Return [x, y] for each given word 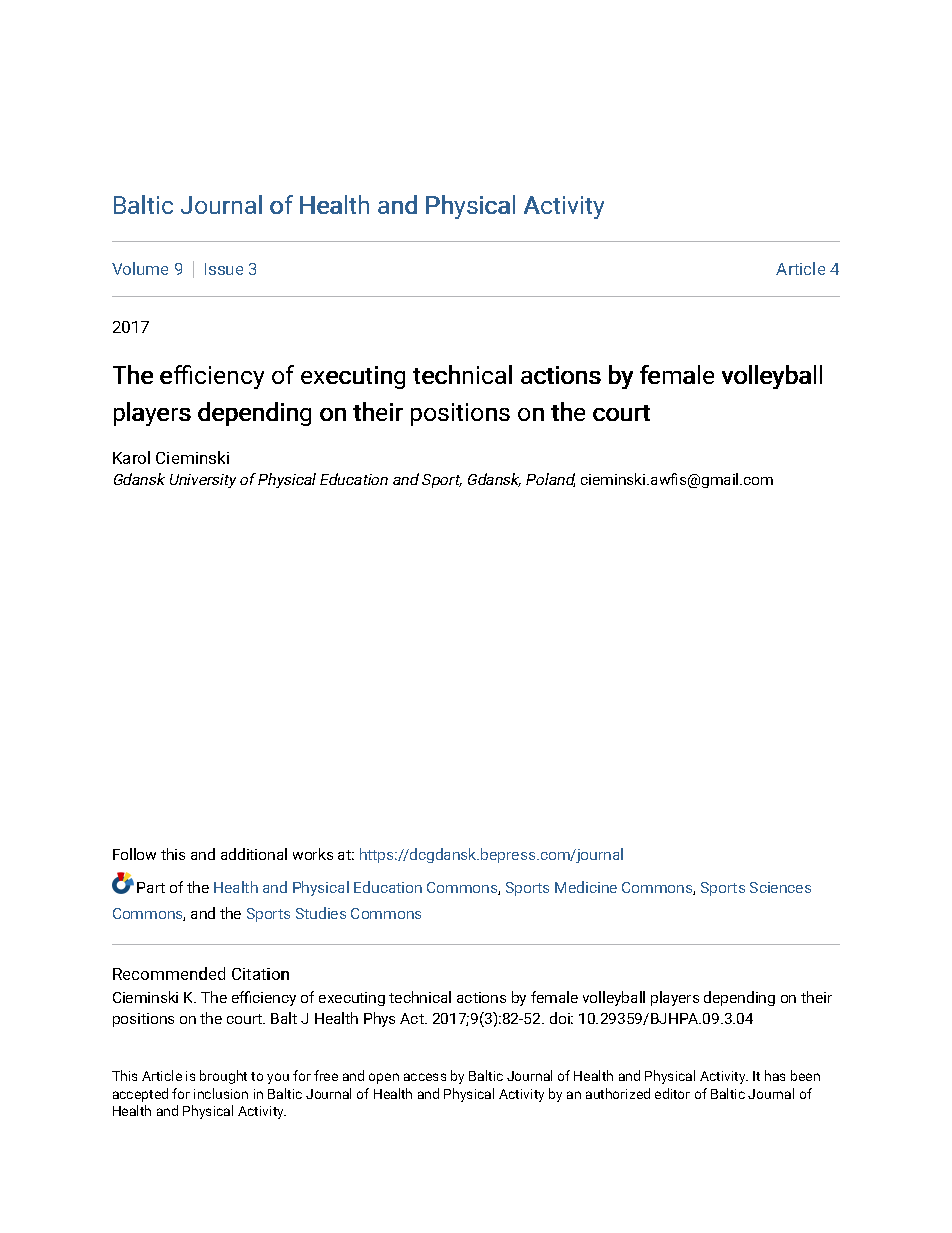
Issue [224, 269]
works [313, 854]
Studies [321, 913]
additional [254, 854]
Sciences [780, 887]
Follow [134, 854]
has [775, 1075]
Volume [140, 268]
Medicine [586, 887]
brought [223, 1077]
